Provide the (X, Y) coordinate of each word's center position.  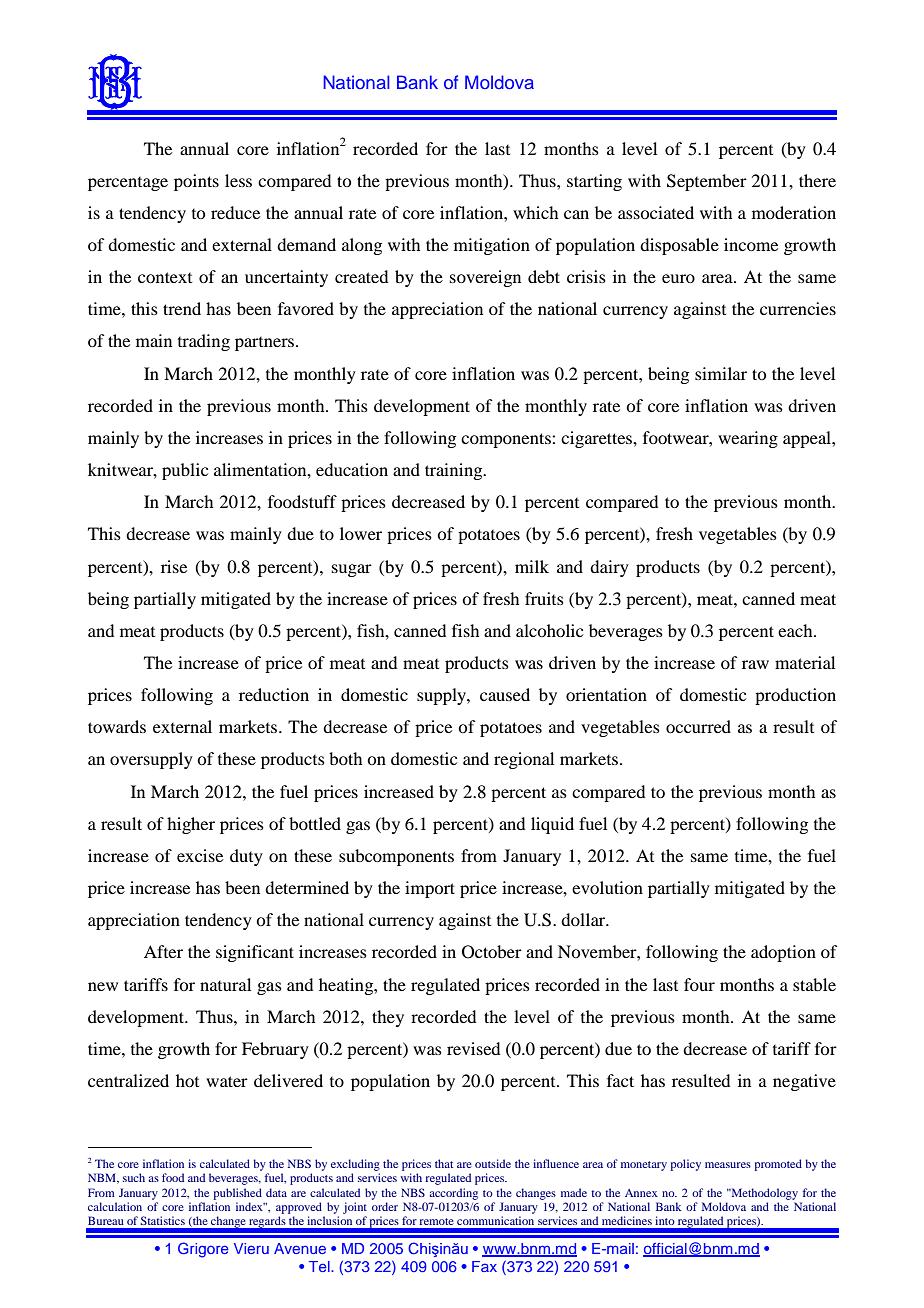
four (699, 984)
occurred (698, 726)
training (455, 471)
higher (191, 825)
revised (473, 1048)
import (430, 889)
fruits (544, 598)
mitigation (492, 246)
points (196, 182)
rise (174, 566)
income (751, 244)
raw (755, 664)
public (185, 471)
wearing (748, 439)
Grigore (203, 1250)
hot (187, 1080)
